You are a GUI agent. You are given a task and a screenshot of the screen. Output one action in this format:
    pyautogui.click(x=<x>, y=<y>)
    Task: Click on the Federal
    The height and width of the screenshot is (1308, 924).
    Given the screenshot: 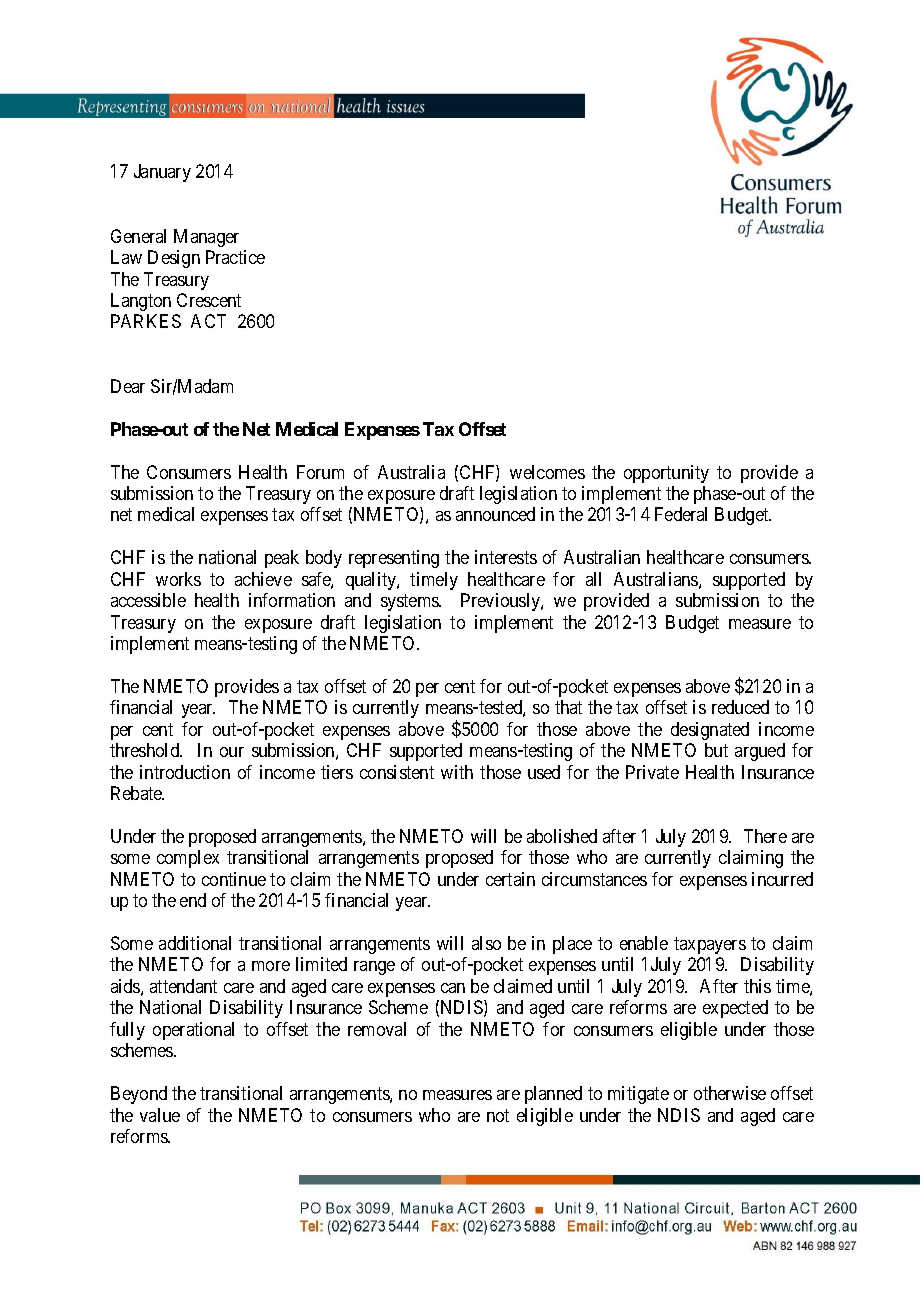 What is the action you would take?
    pyautogui.click(x=681, y=514)
